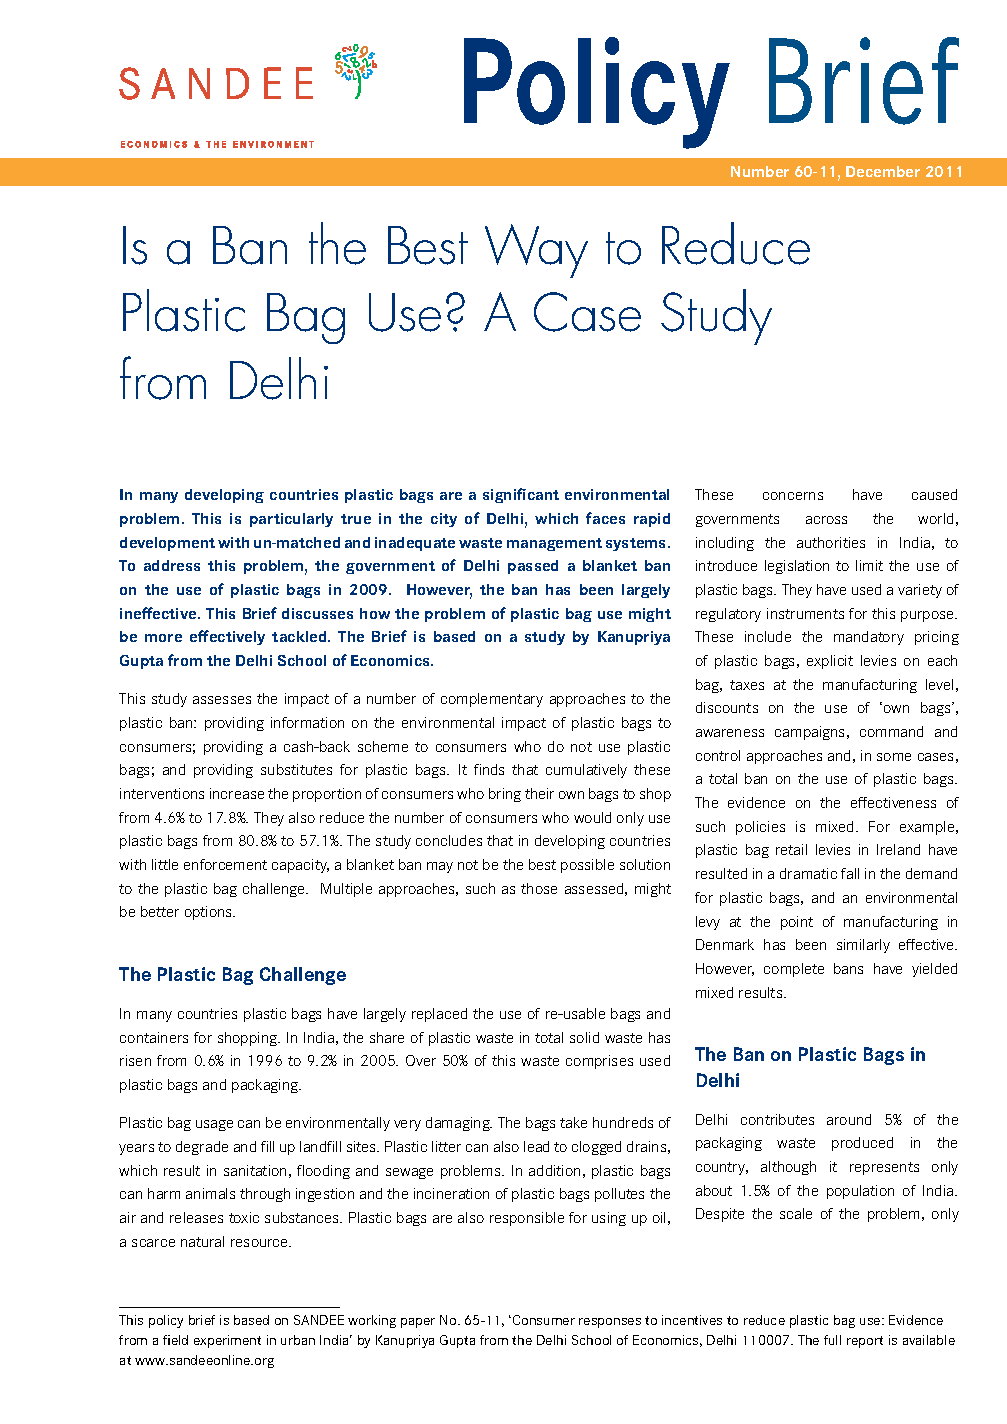  What do you see at coordinates (584, 1037) in the screenshot?
I see `solid` at bounding box center [584, 1037].
